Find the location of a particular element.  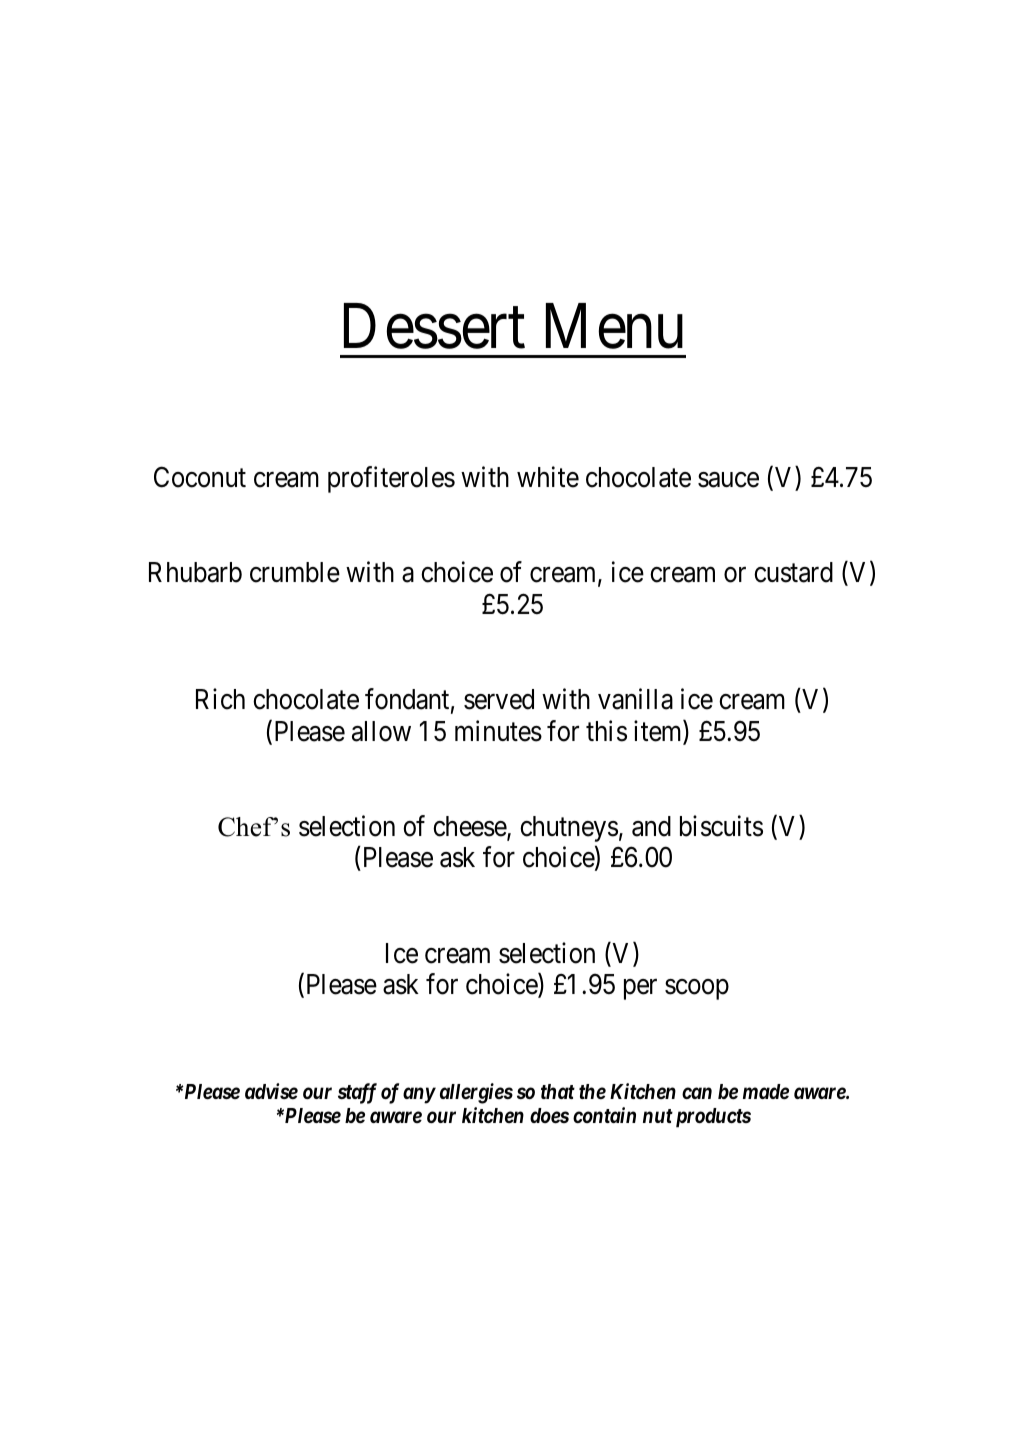

that is located at coordinates (558, 1091).
